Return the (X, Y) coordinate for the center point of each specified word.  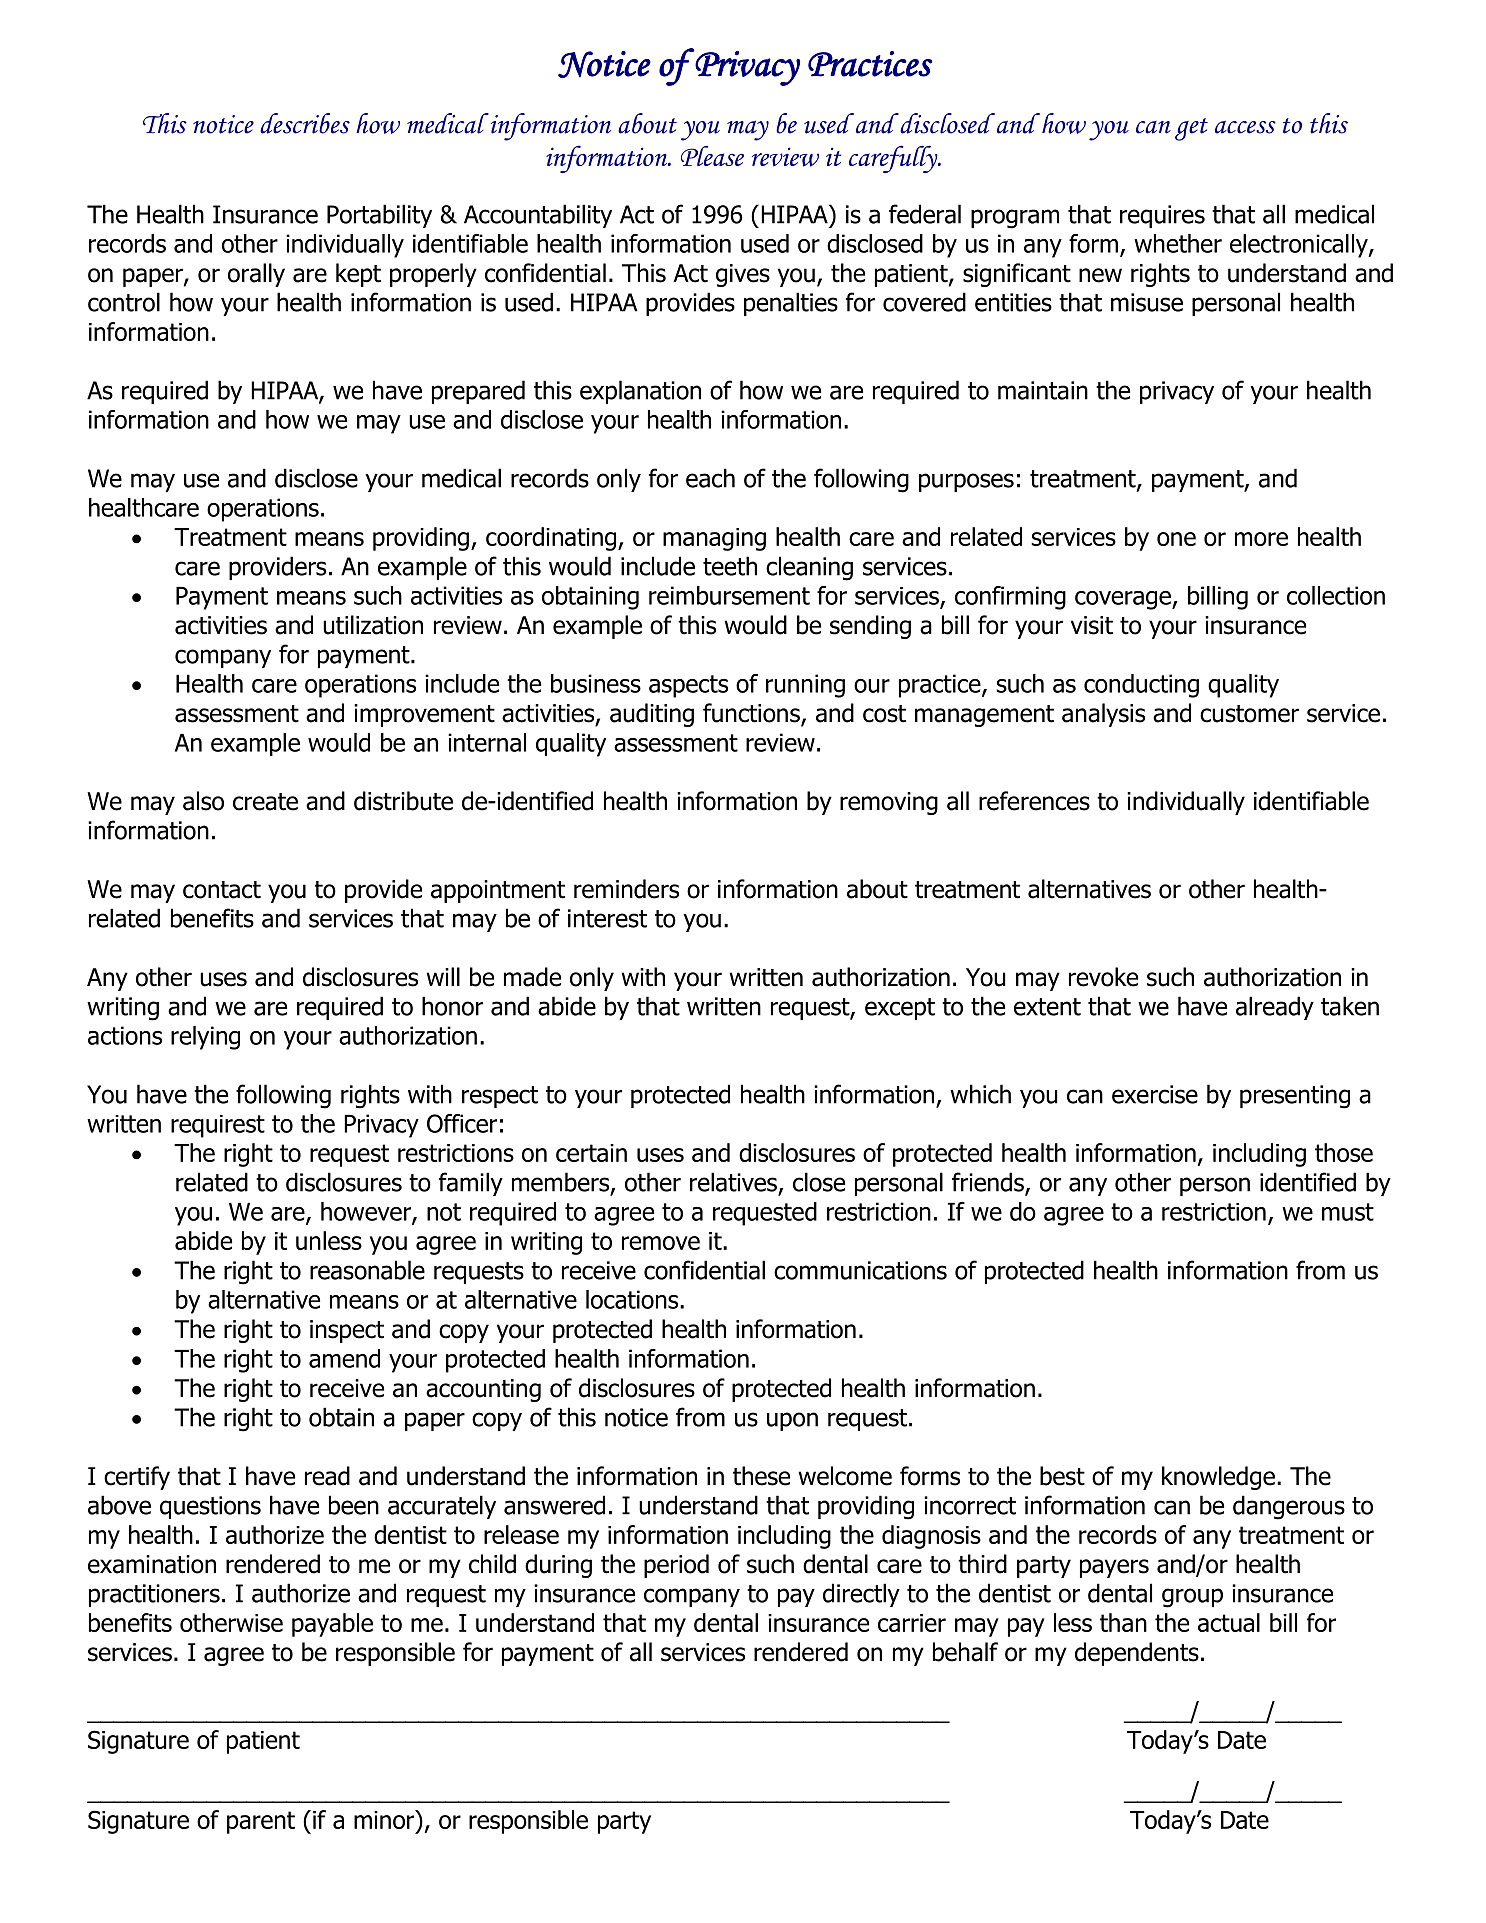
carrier (912, 1623)
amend (344, 1358)
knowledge (1218, 1478)
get (1191, 129)
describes (305, 123)
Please (712, 155)
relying (205, 1038)
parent (261, 1822)
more (1261, 539)
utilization (373, 625)
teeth (730, 566)
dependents (1137, 1654)
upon (792, 1421)
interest (607, 918)
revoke (1103, 977)
